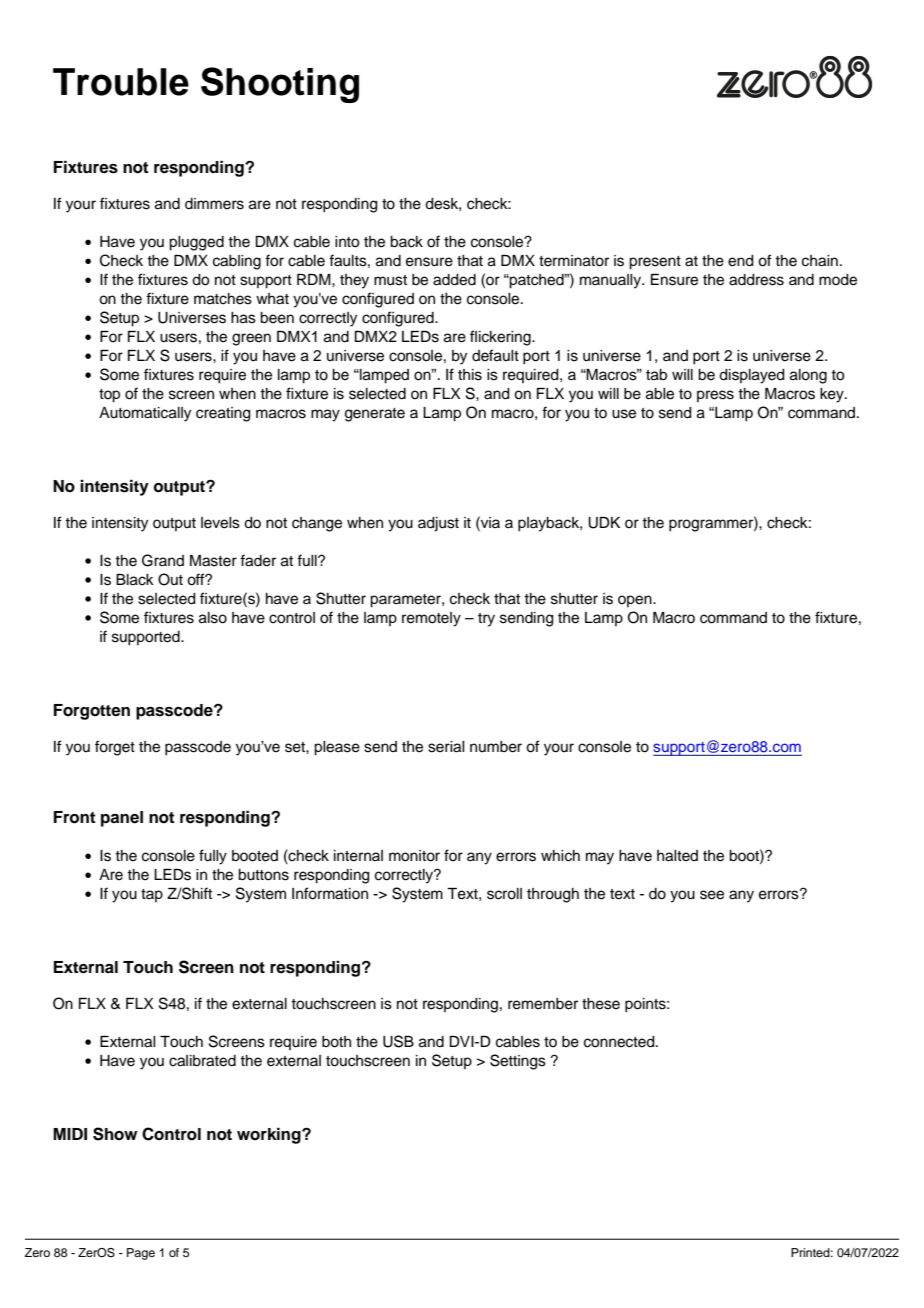 This screenshot has height=1308, width=924. What do you see at coordinates (820, 261) in the screenshot?
I see `chain` at bounding box center [820, 261].
